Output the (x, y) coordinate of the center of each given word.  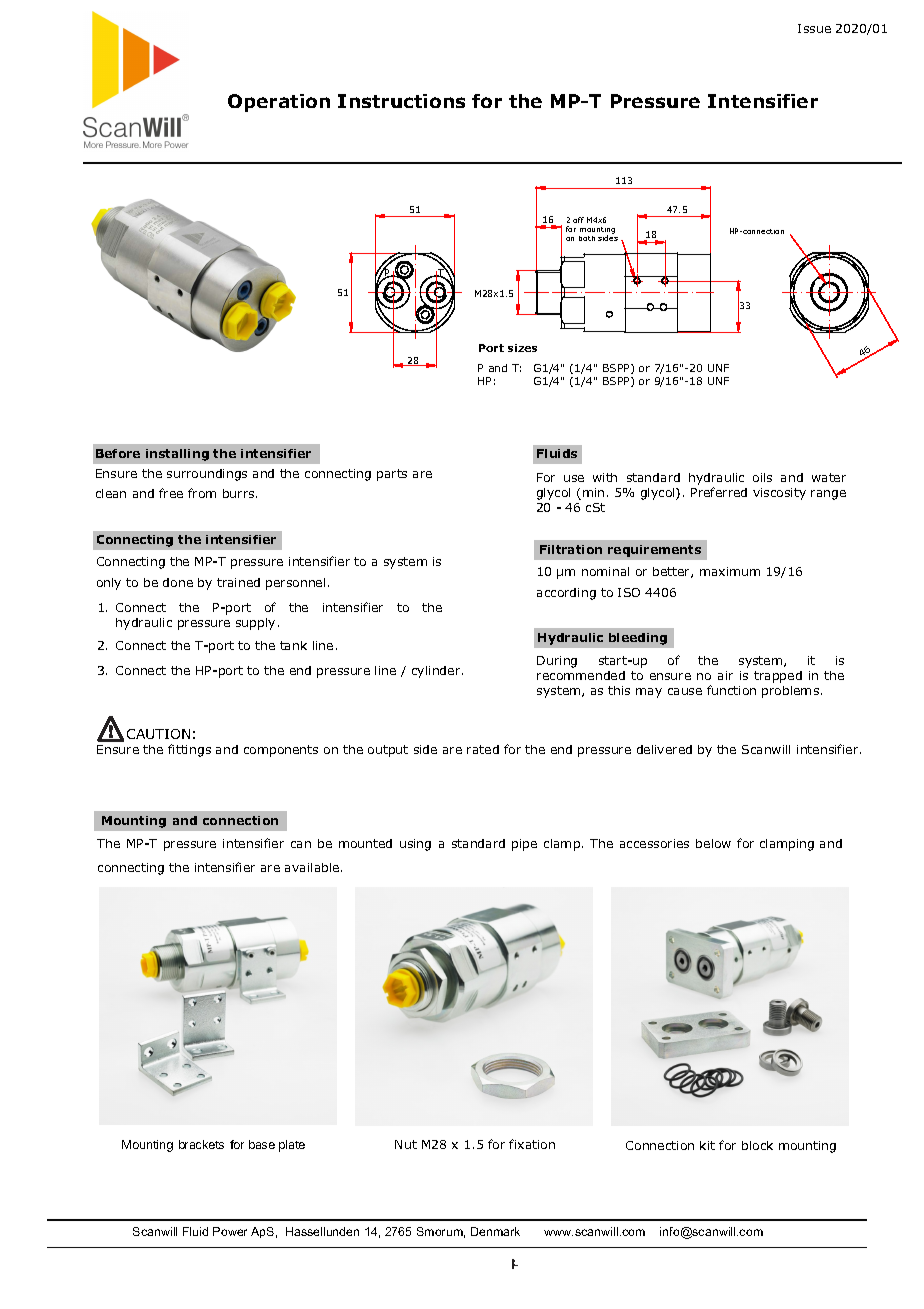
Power (230, 1231)
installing (177, 455)
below (713, 843)
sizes (522, 348)
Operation (279, 103)
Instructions (401, 101)
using (415, 845)
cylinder (437, 672)
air (725, 675)
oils (762, 477)
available (313, 867)
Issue (814, 28)
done (178, 582)
